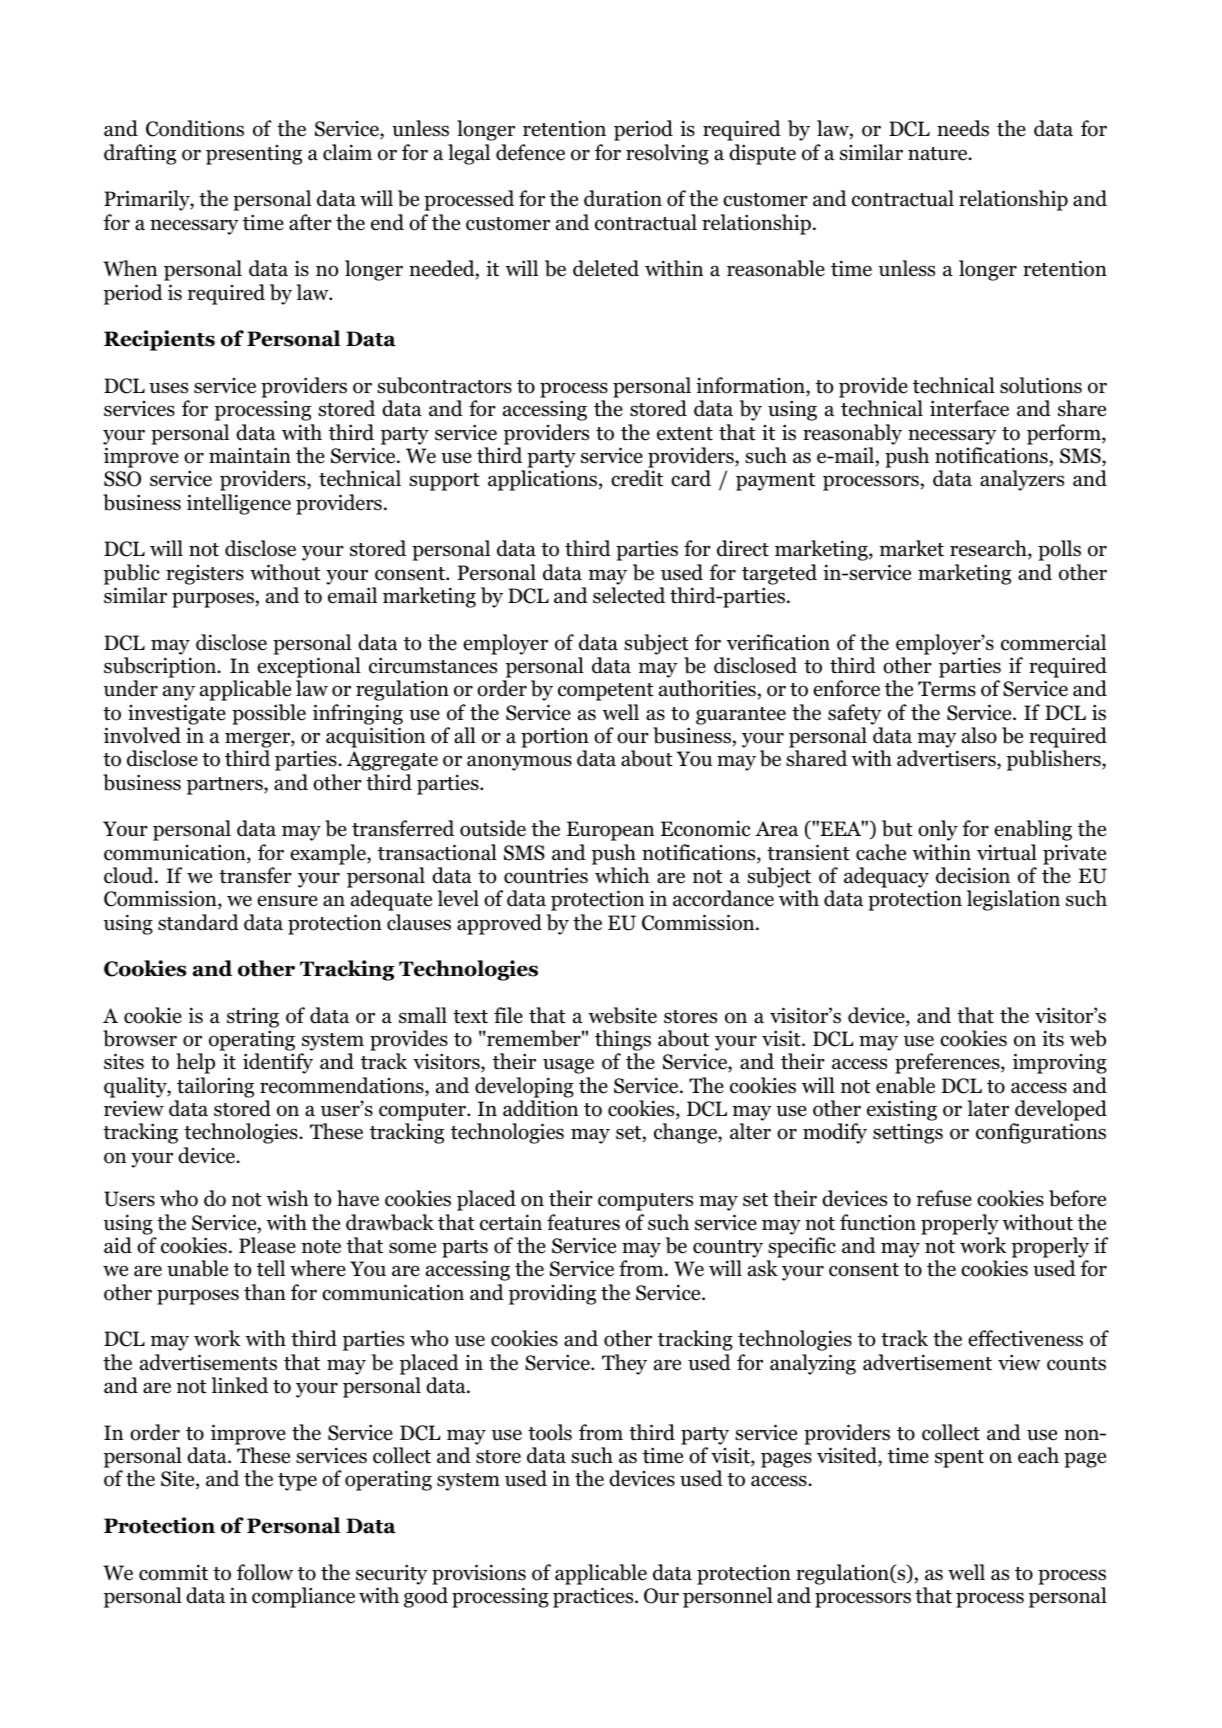  What do you see at coordinates (287, 901) in the document?
I see `ensure` at bounding box center [287, 901].
